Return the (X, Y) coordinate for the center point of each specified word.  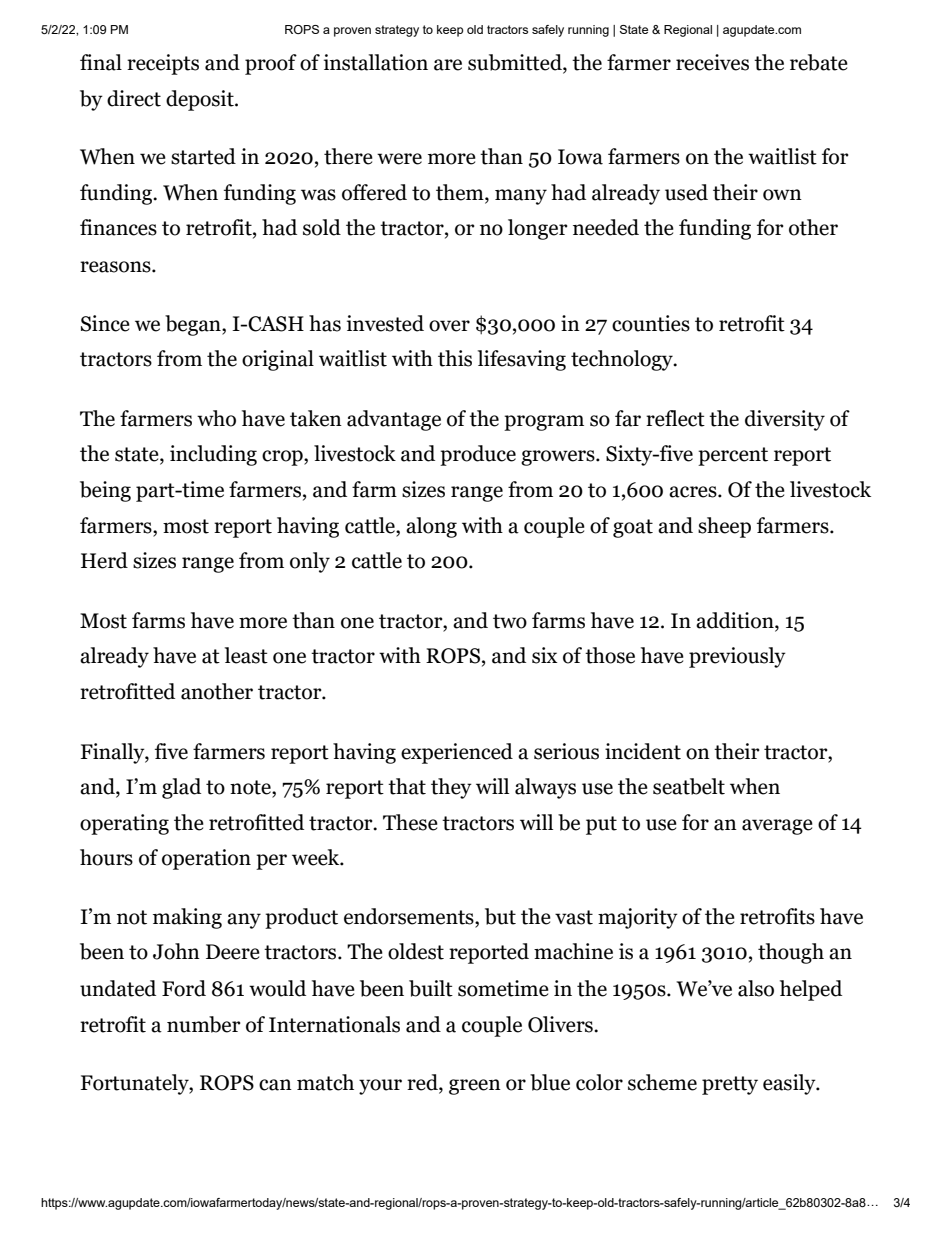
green (475, 1087)
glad (181, 788)
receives (712, 62)
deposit (201, 100)
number (204, 1024)
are (448, 65)
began (194, 325)
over (449, 326)
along (431, 527)
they (451, 788)
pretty (730, 1085)
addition (736, 621)
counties (651, 323)
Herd (104, 560)
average (777, 827)
